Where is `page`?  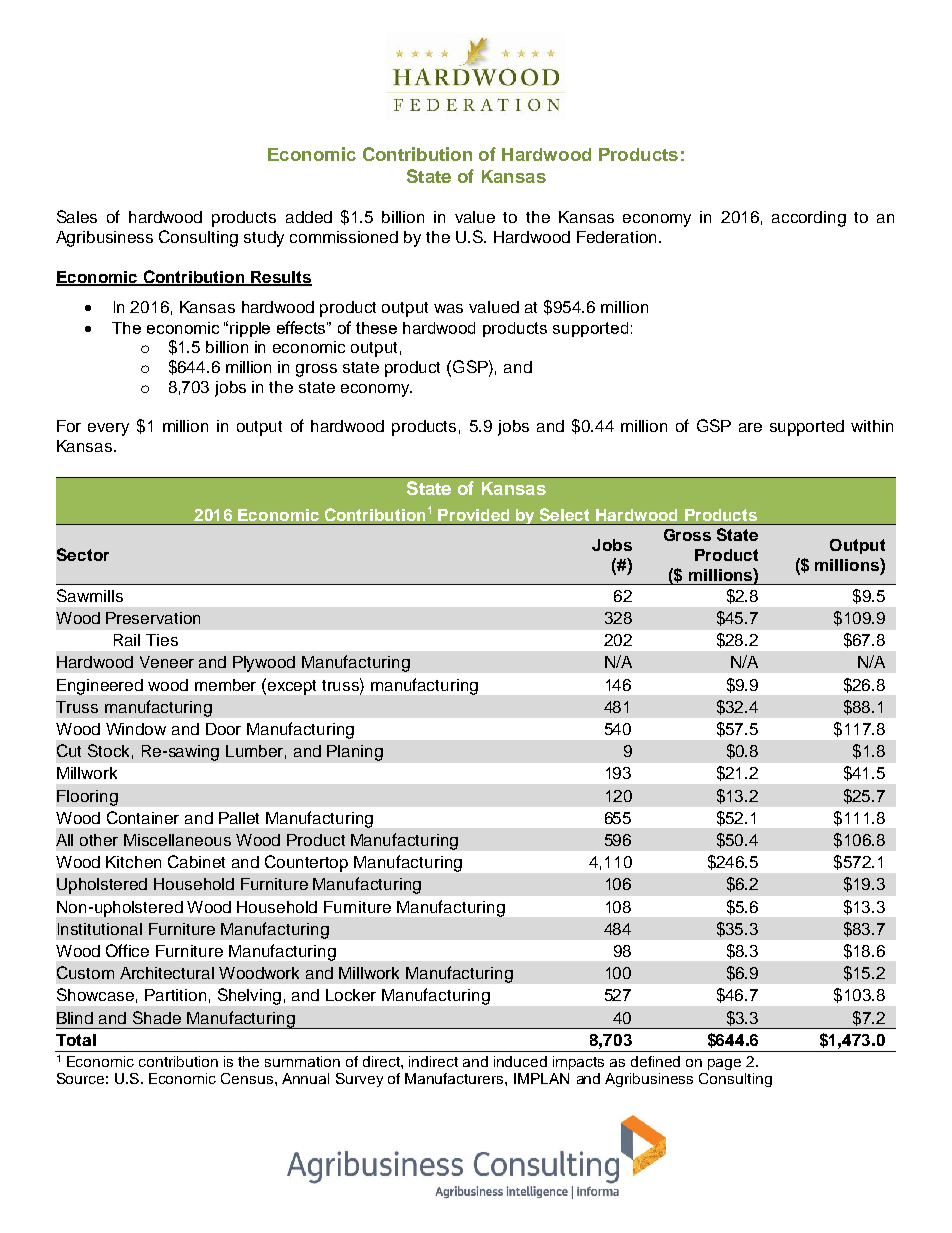 page is located at coordinates (724, 1064).
